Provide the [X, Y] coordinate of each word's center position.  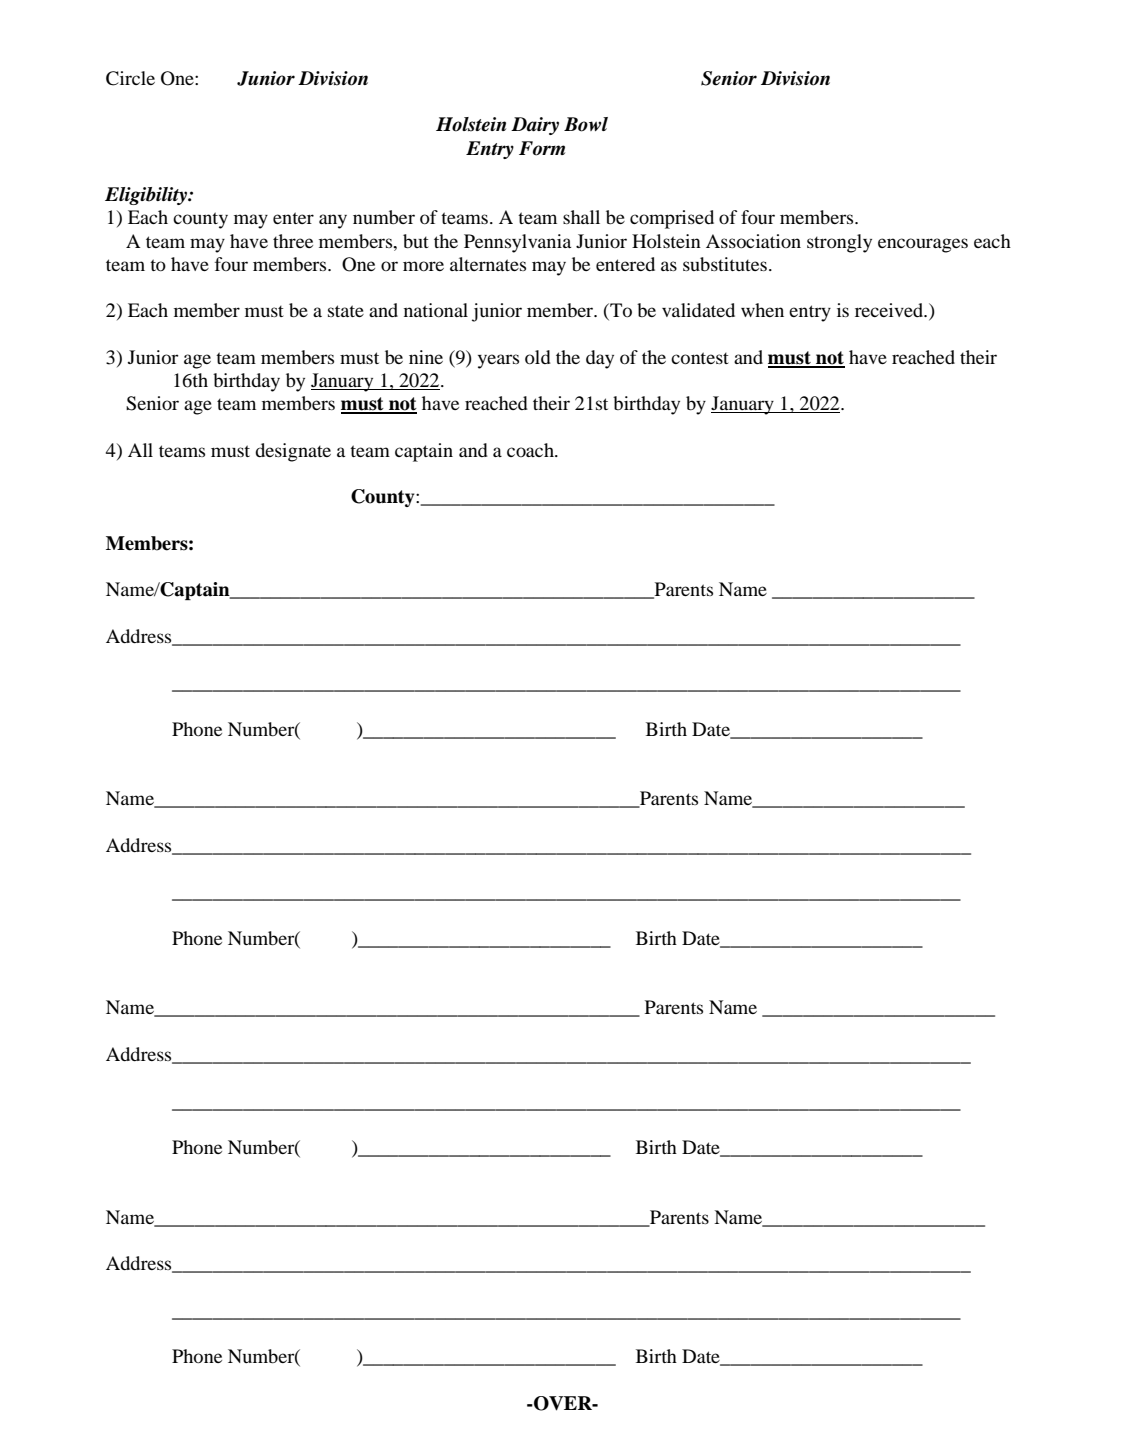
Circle [130, 78]
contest [700, 358]
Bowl [586, 124]
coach [531, 450]
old [538, 357]
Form [542, 148]
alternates [488, 264]
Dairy [535, 126]
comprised [672, 219]
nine [426, 357]
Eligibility [147, 196]
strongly [839, 243]
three [293, 241]
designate [293, 452]
